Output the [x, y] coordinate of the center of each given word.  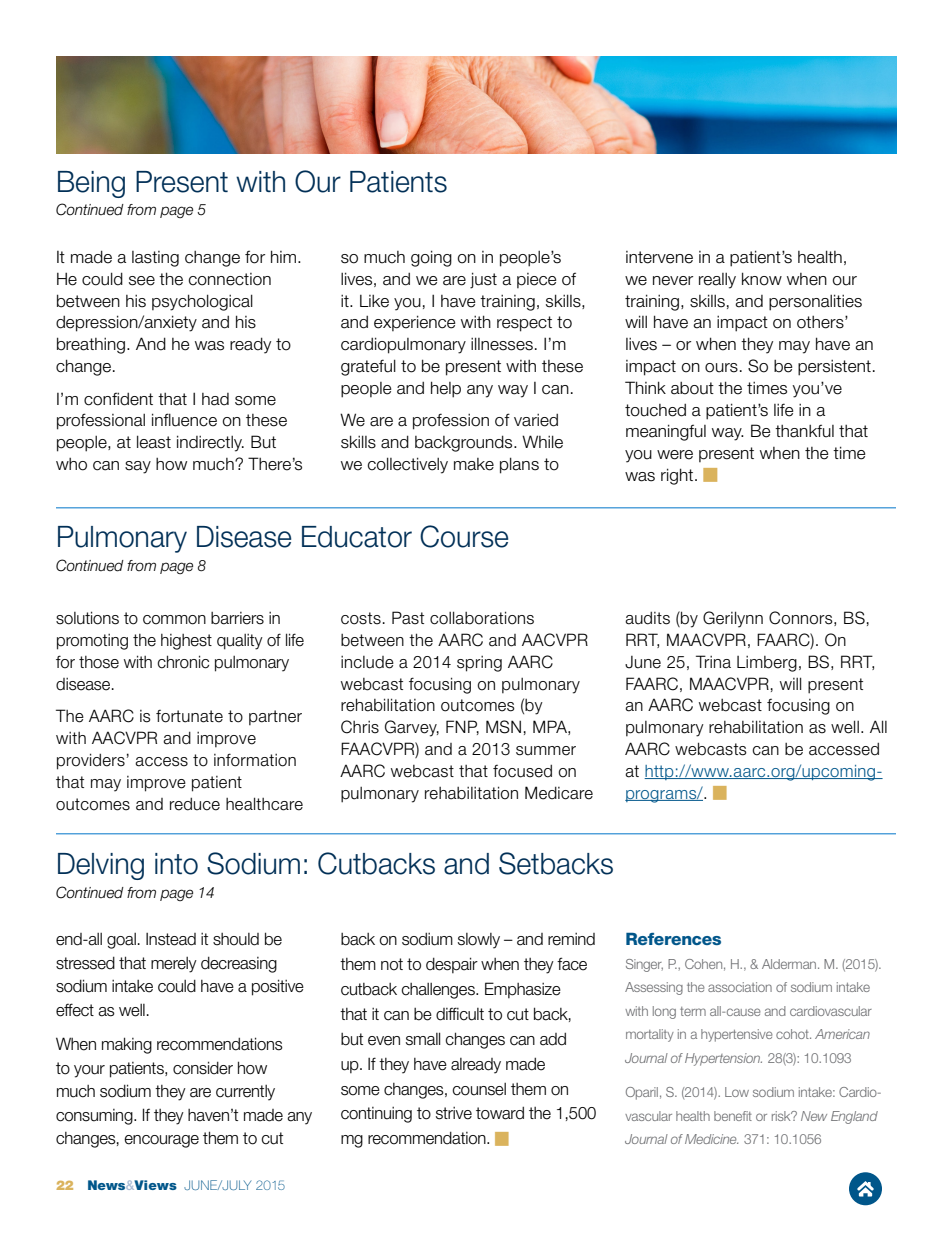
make [474, 464]
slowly [479, 941]
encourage [161, 1141]
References [673, 939]
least [154, 442]
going [431, 258]
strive [454, 1113]
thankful [804, 431]
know [762, 279]
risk [782, 1116]
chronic [183, 662]
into [176, 864]
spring [479, 664]
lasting [155, 259]
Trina [713, 662]
